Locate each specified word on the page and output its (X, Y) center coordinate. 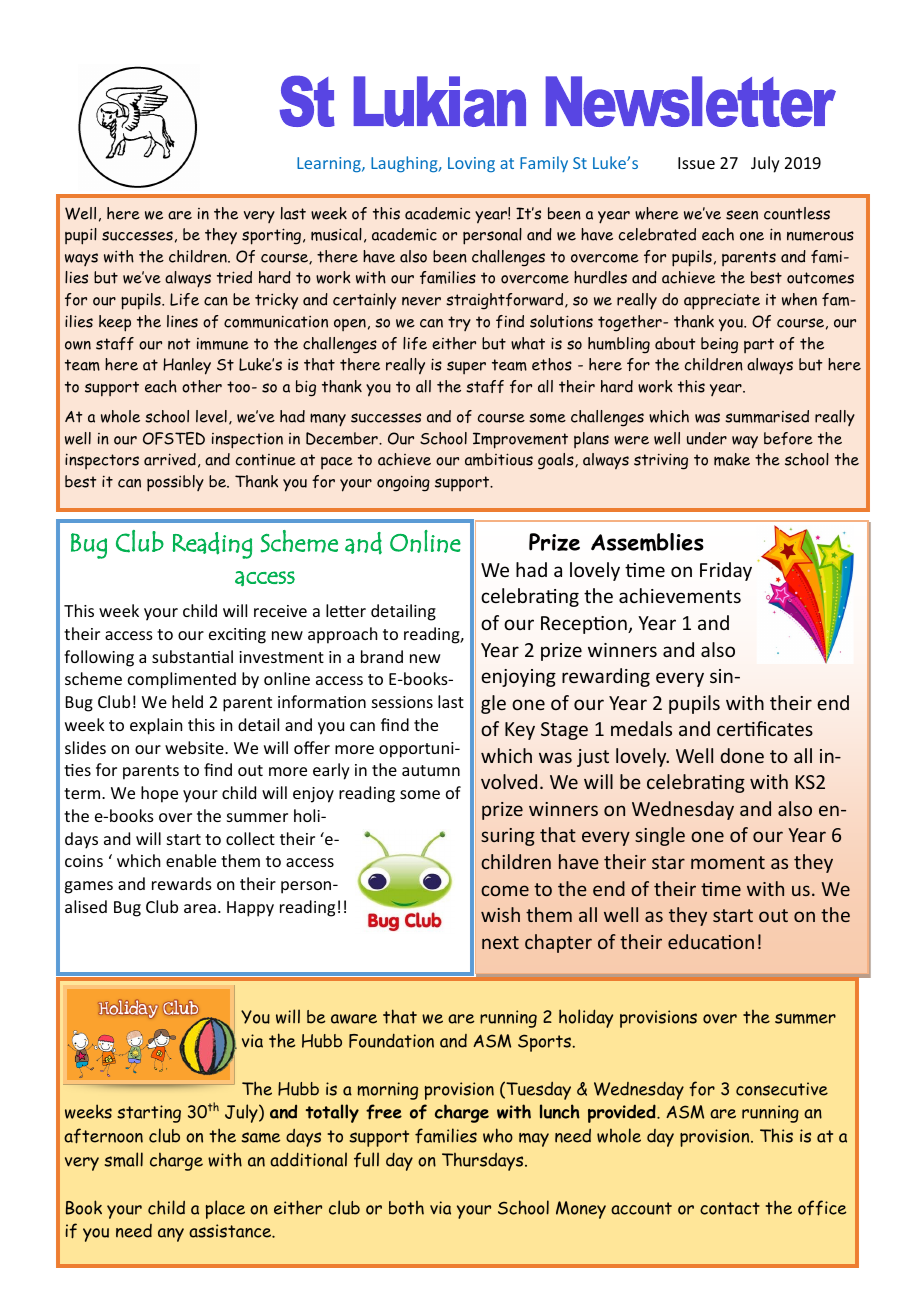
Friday (726, 571)
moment (728, 862)
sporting (271, 236)
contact (730, 1208)
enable (191, 860)
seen (742, 215)
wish (500, 914)
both (406, 1208)
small (123, 1159)
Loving (471, 164)
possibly (175, 483)
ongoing (403, 483)
